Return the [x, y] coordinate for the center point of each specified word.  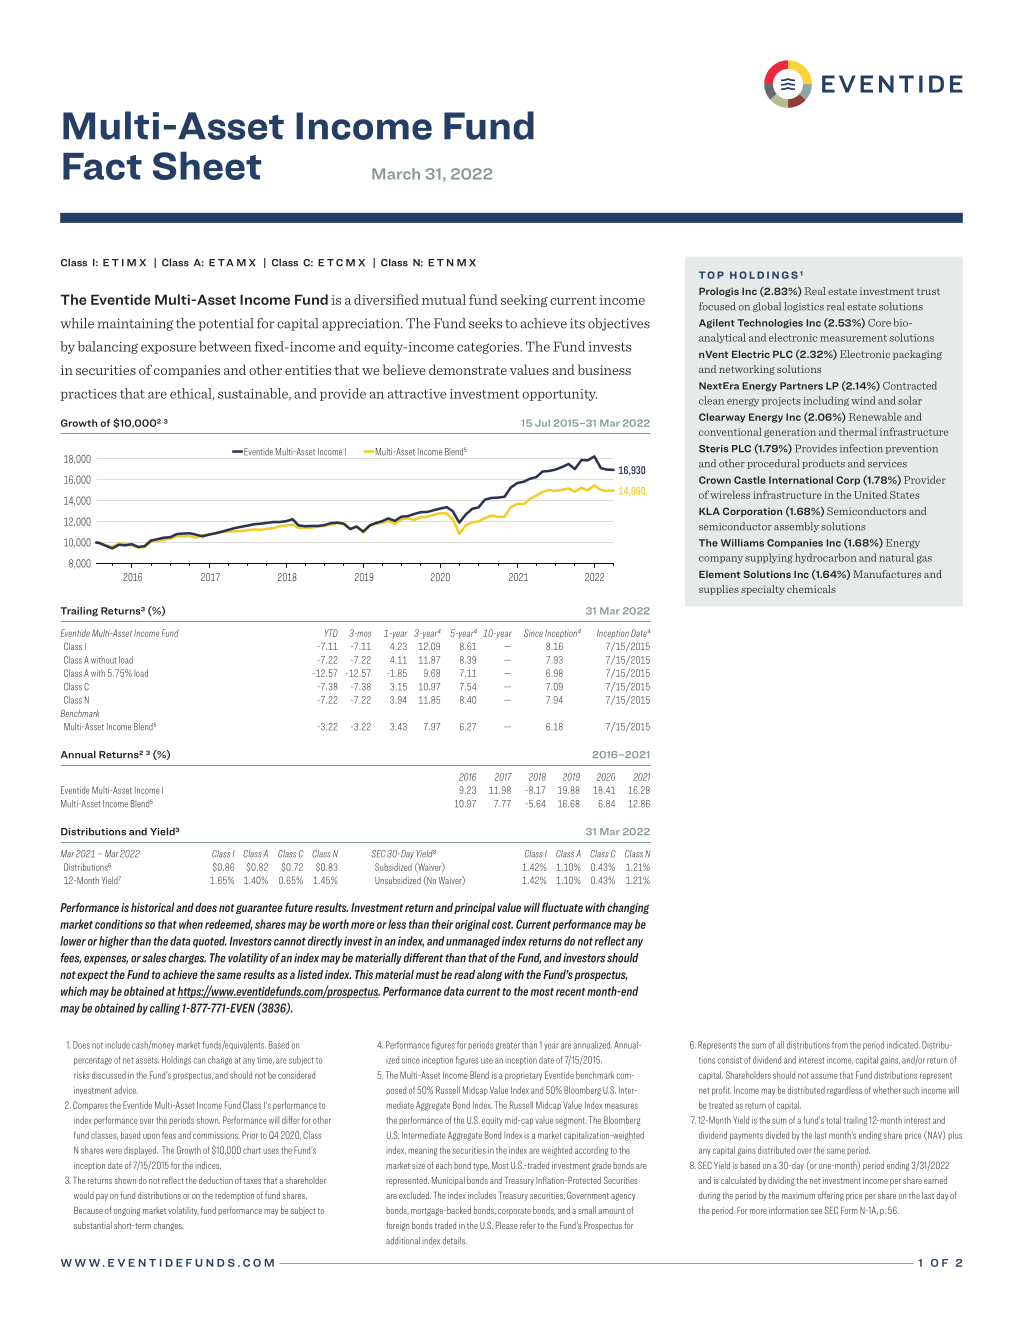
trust [928, 291]
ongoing [127, 1211]
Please [507, 1225]
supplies [719, 590]
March [396, 174]
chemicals [811, 589]
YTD [331, 633]
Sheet [207, 165]
